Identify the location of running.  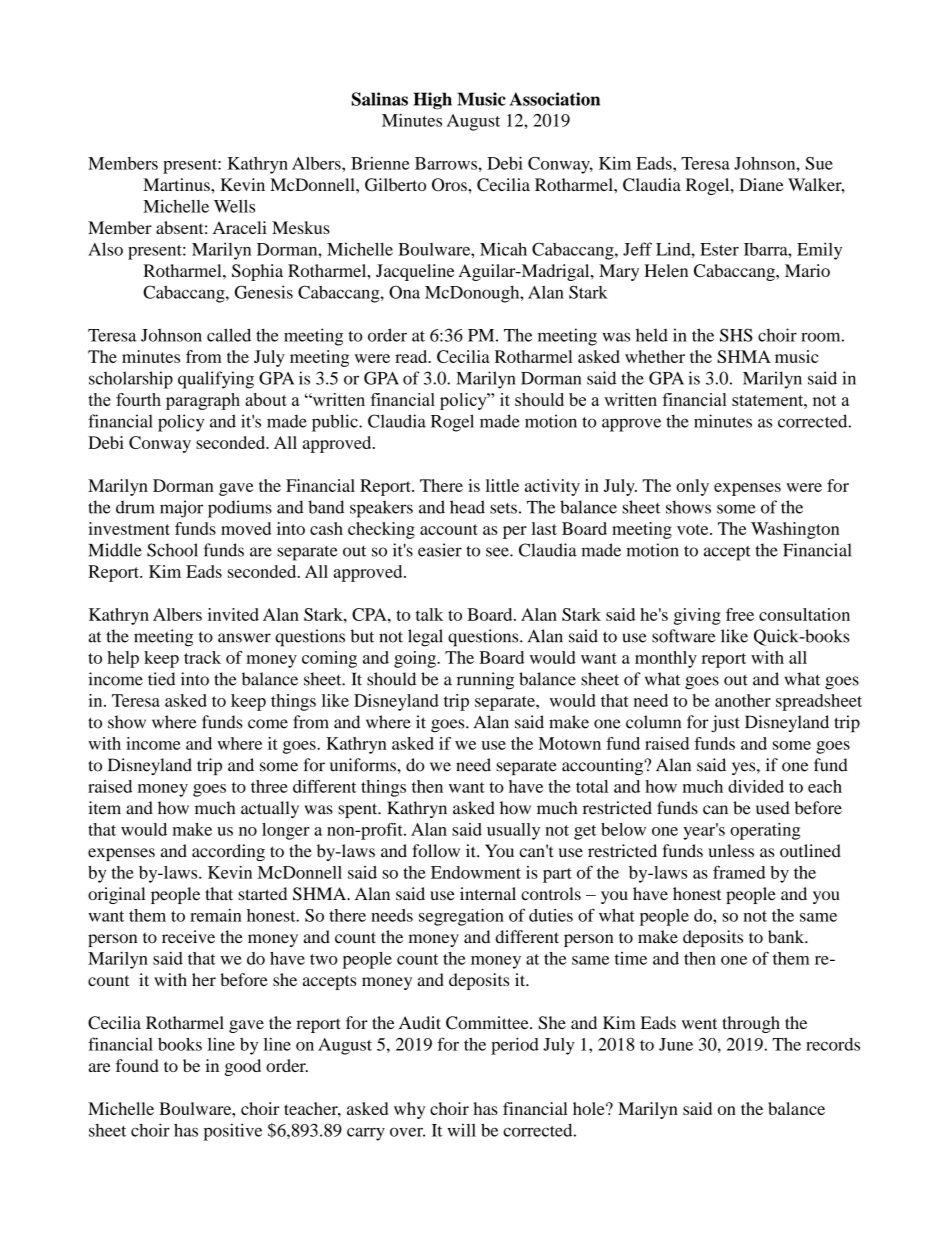
(485, 681).
